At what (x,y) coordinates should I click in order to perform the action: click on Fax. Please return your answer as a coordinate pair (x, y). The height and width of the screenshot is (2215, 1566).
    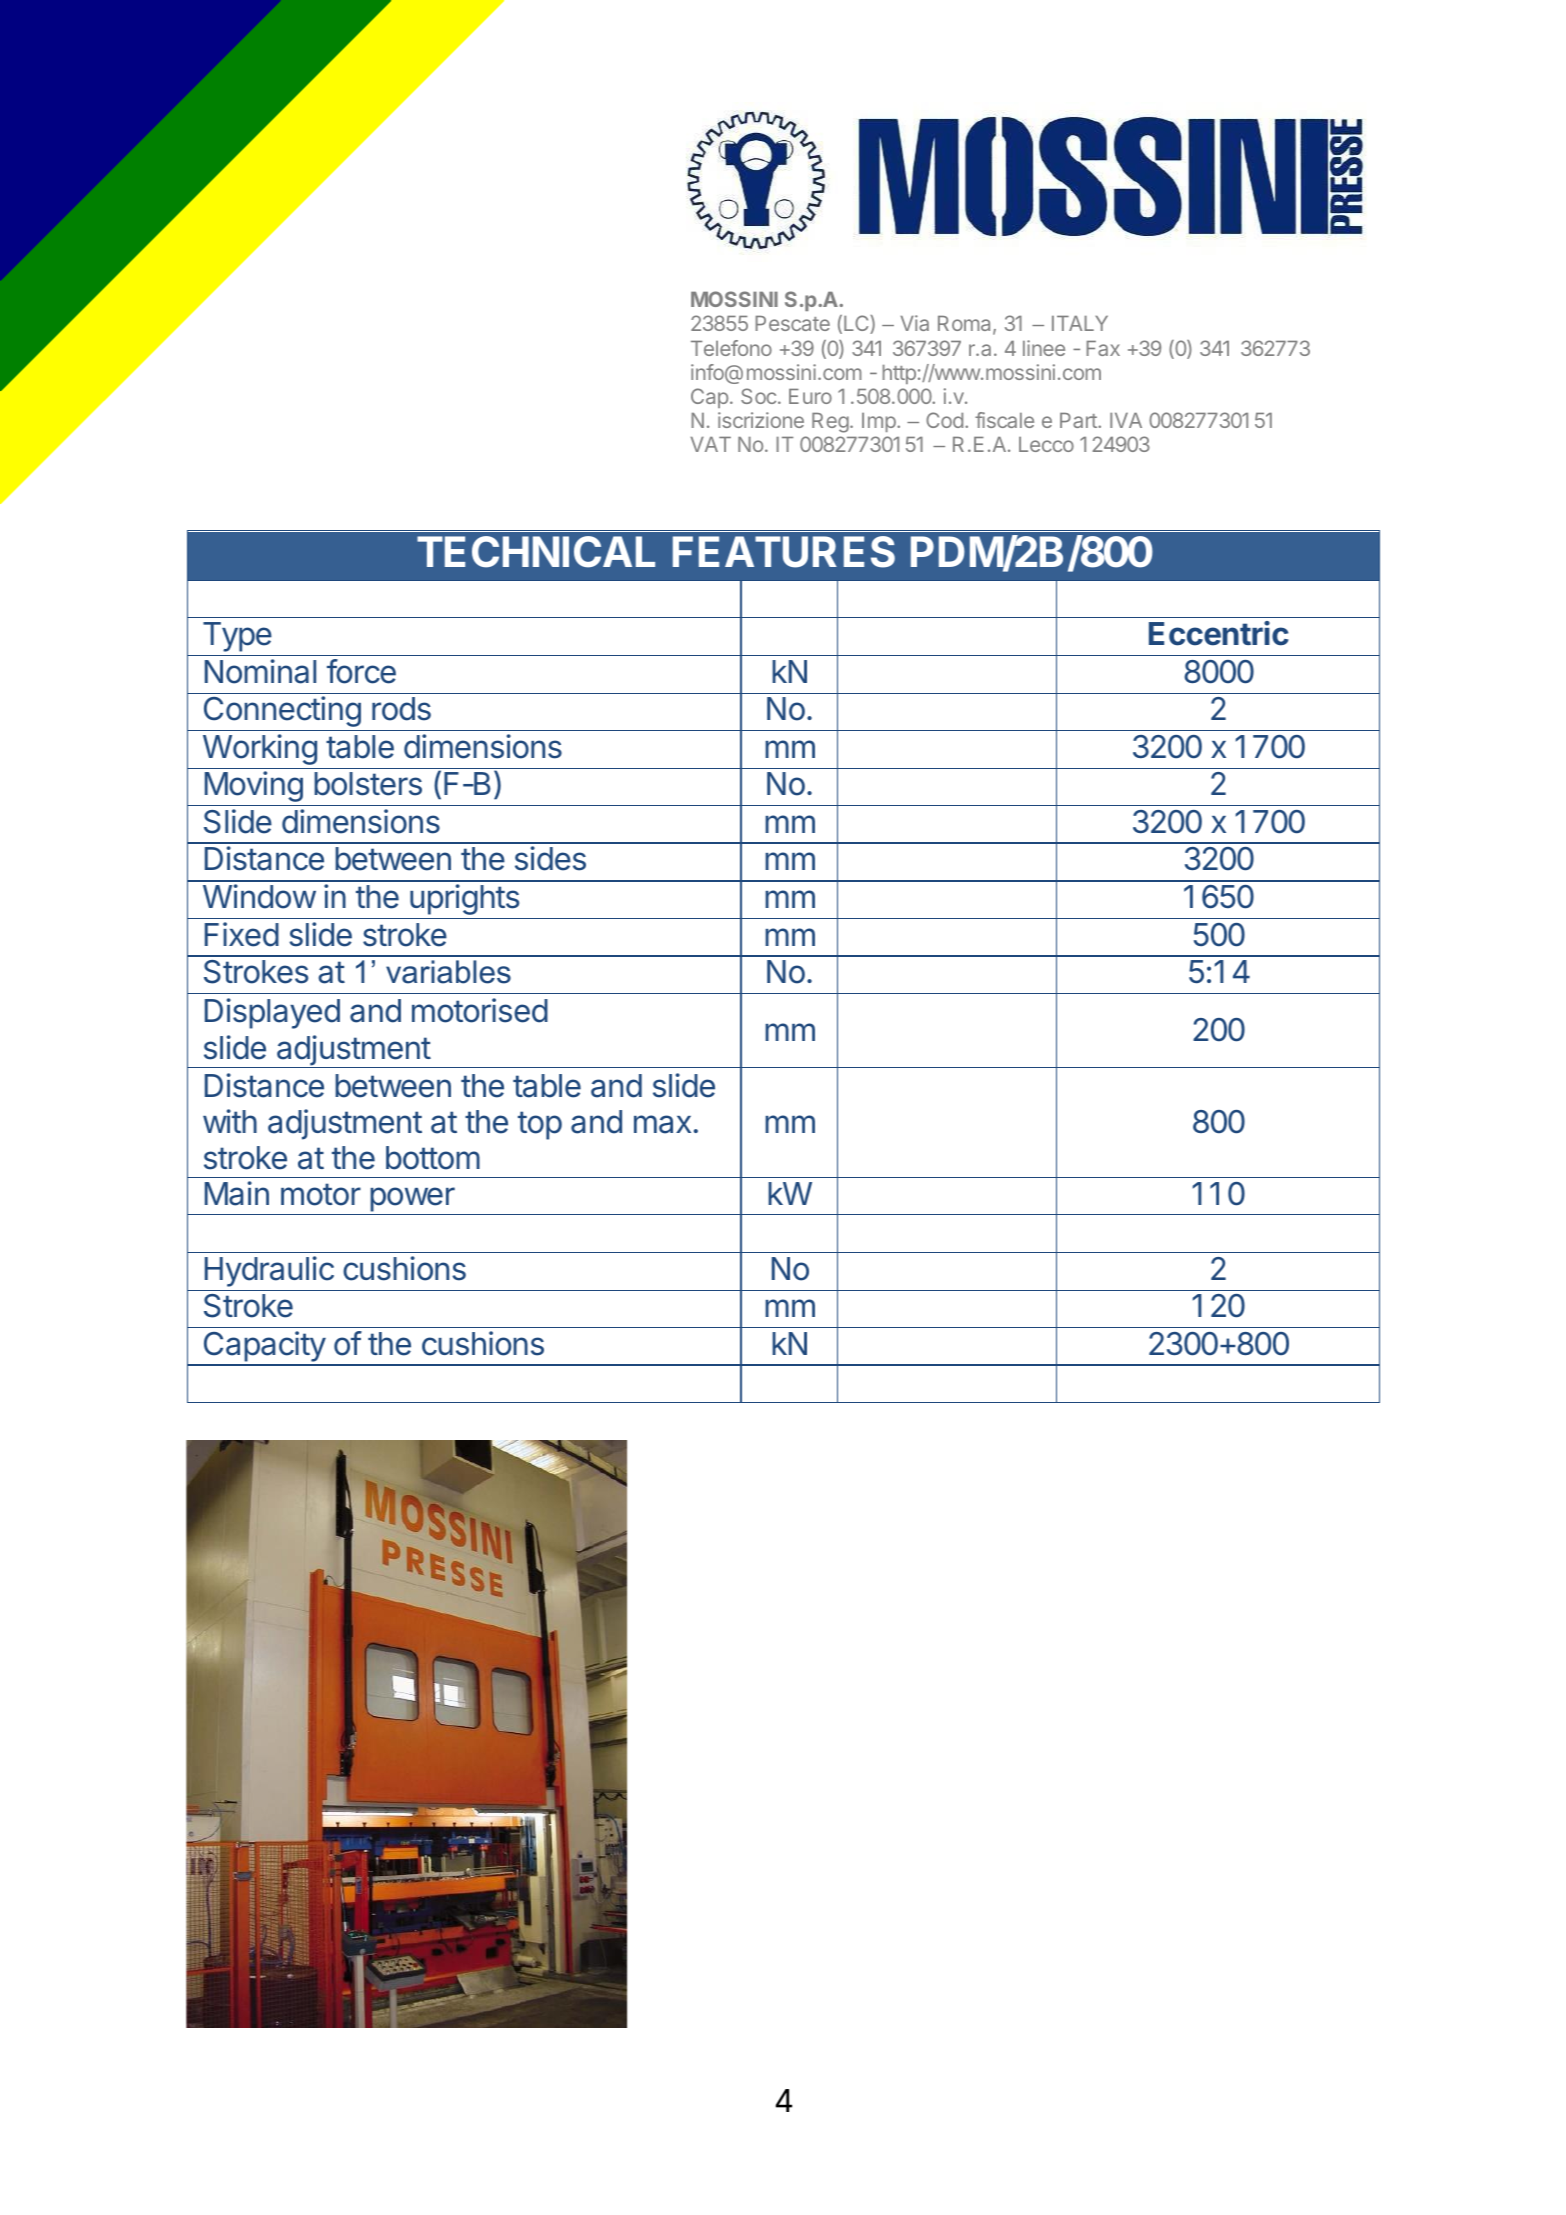
    Looking at the image, I should click on (1103, 348).
